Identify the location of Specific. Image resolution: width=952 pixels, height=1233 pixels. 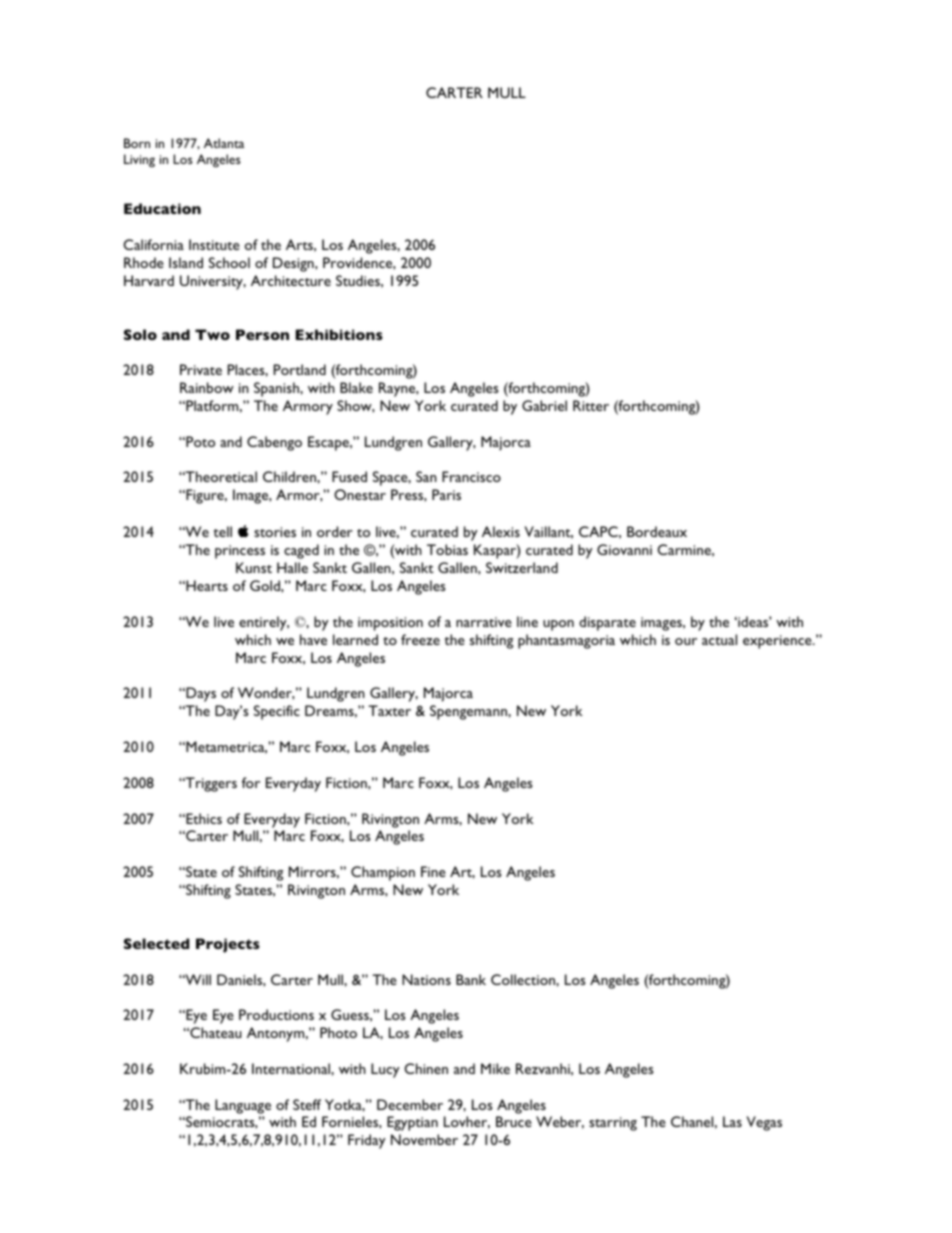
(277, 712).
